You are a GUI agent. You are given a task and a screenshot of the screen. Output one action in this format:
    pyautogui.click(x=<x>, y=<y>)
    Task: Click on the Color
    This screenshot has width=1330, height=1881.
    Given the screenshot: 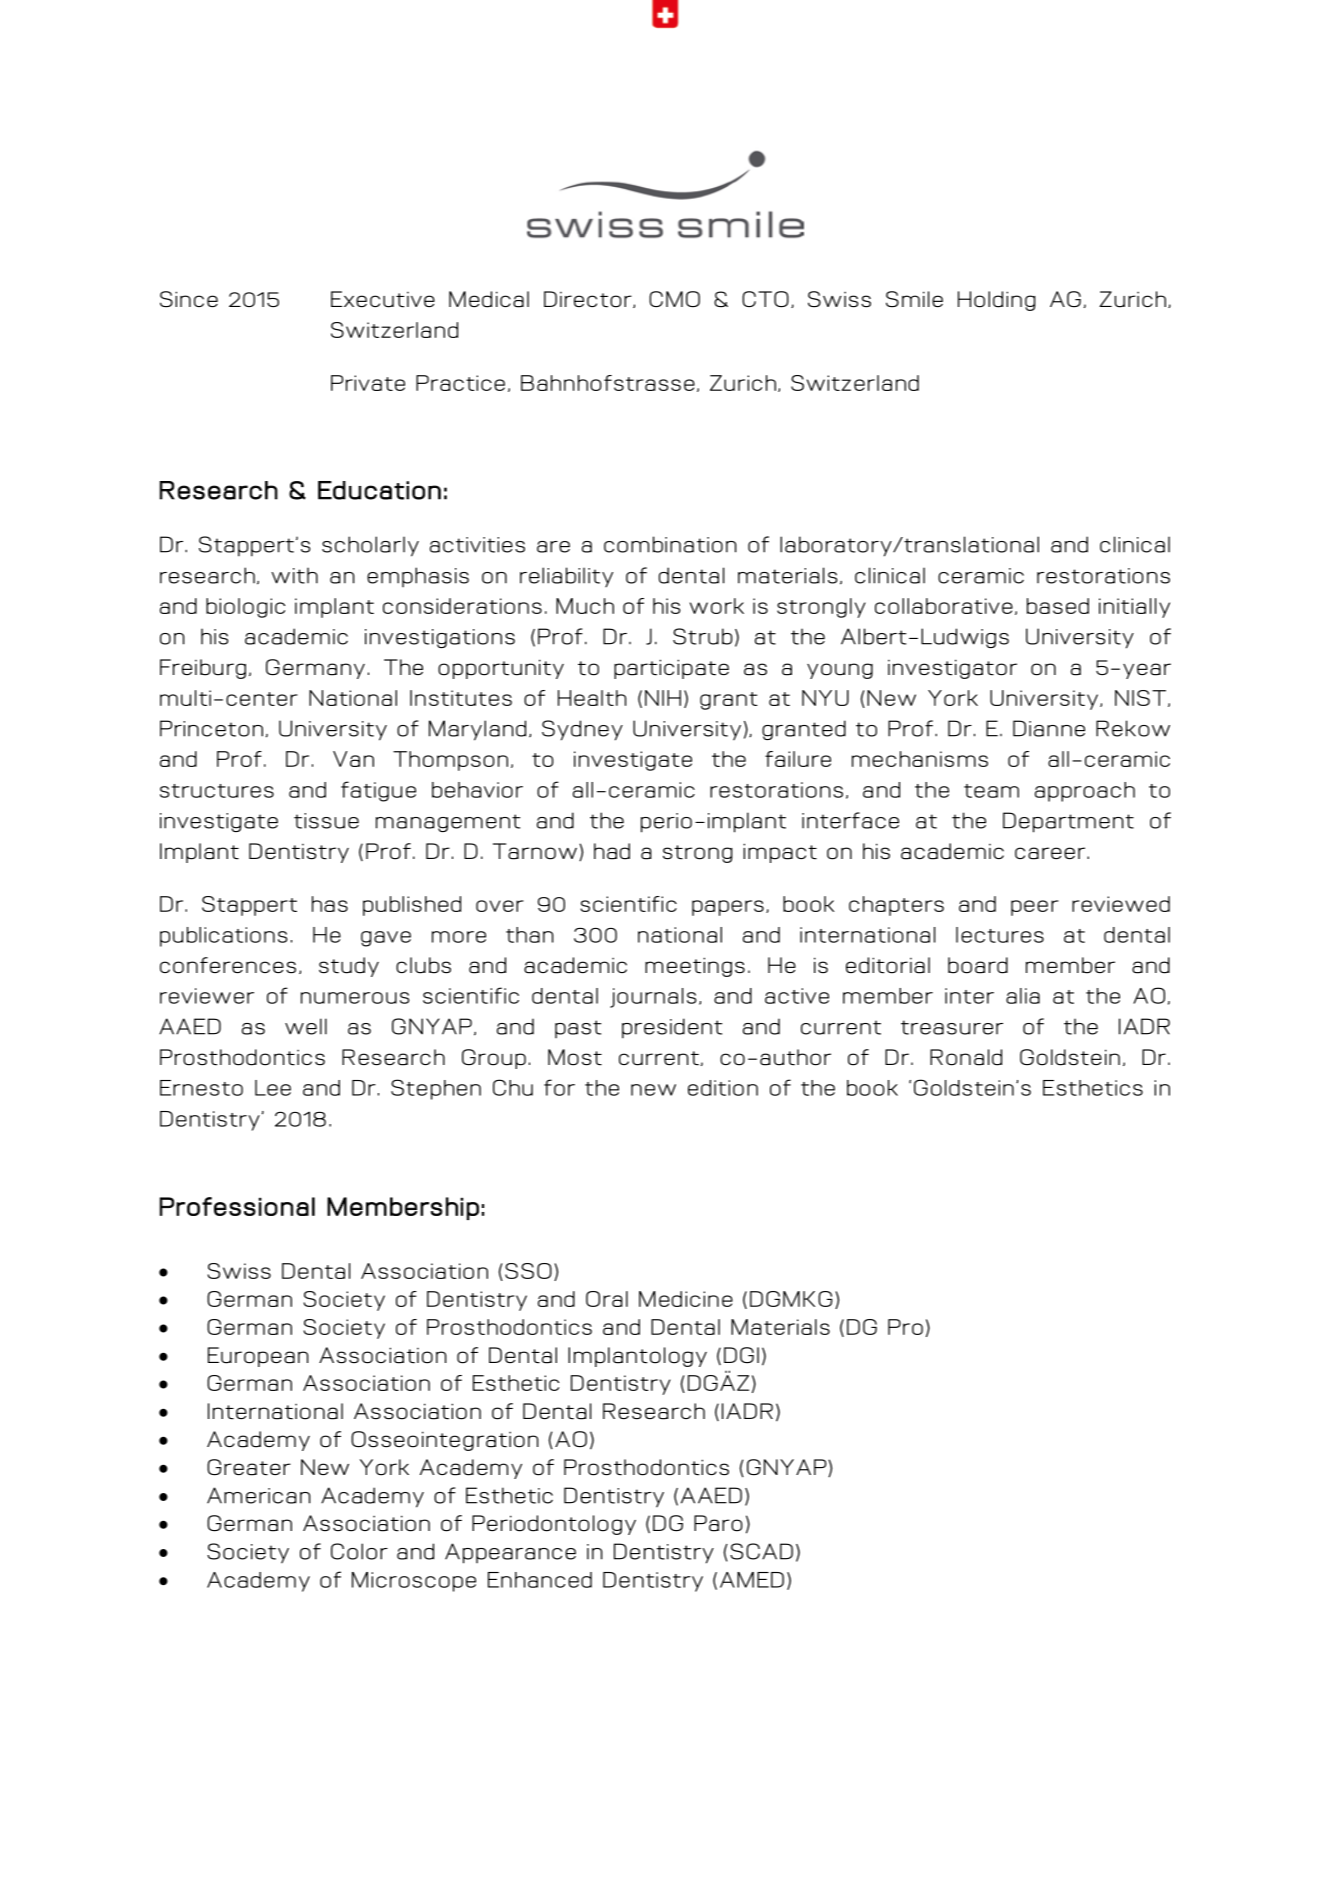 What is the action you would take?
    pyautogui.click(x=359, y=1551)
